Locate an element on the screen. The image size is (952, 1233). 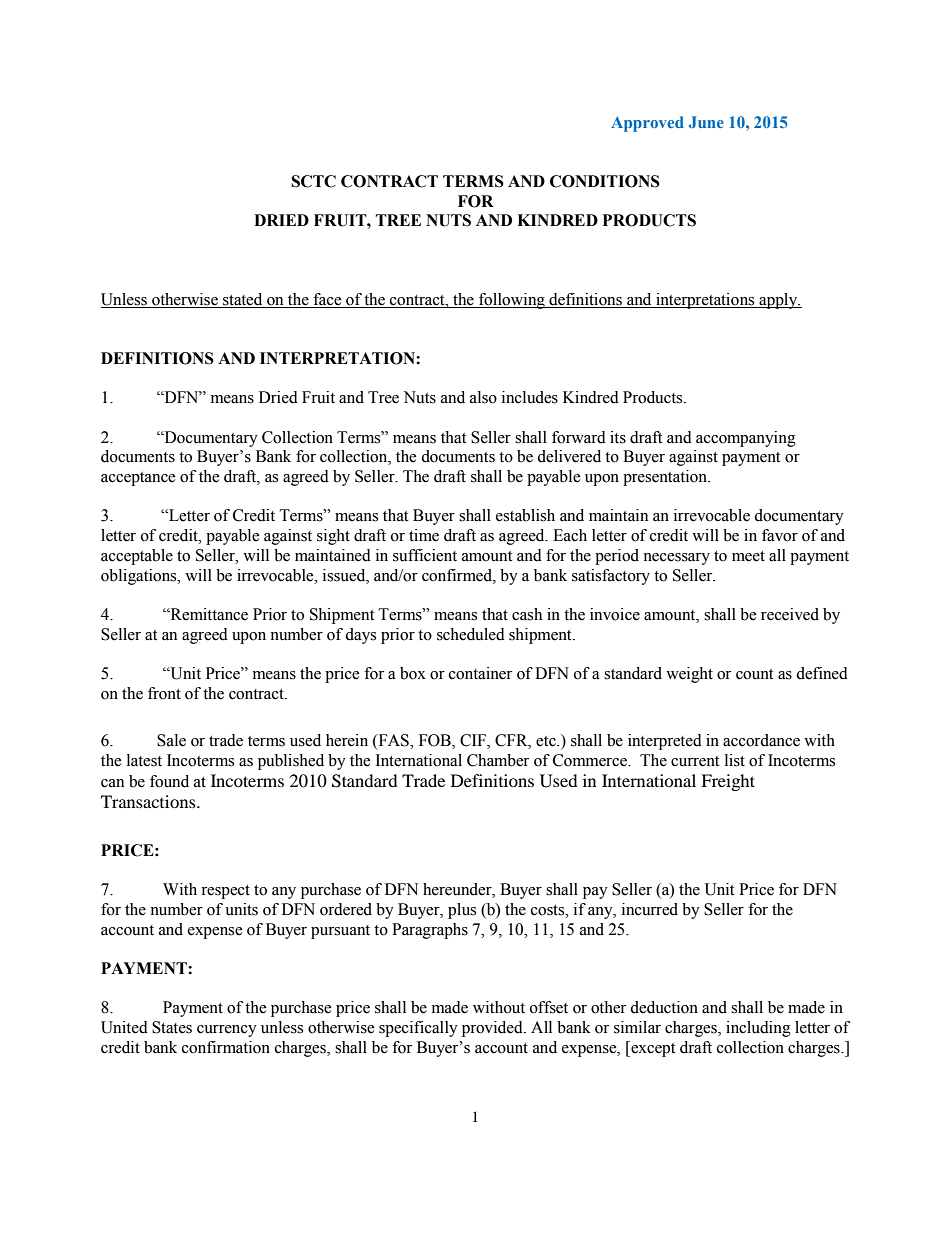
provided is located at coordinates (493, 1029).
